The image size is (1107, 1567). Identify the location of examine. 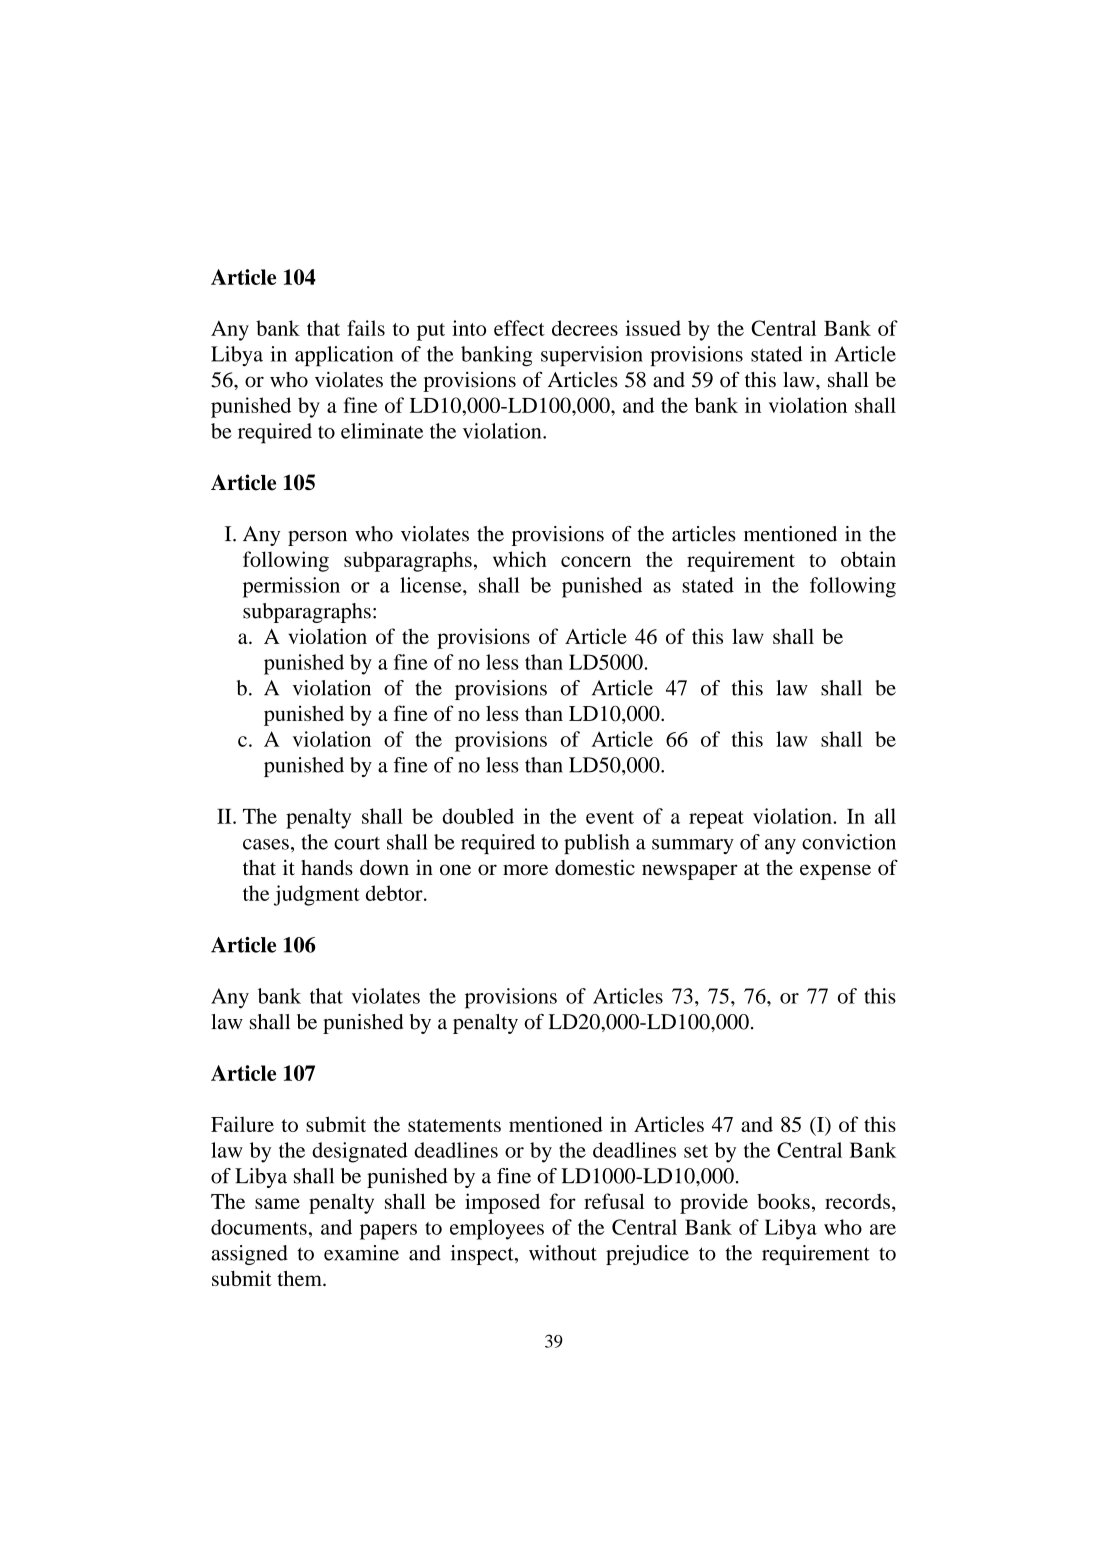
(361, 1253).
